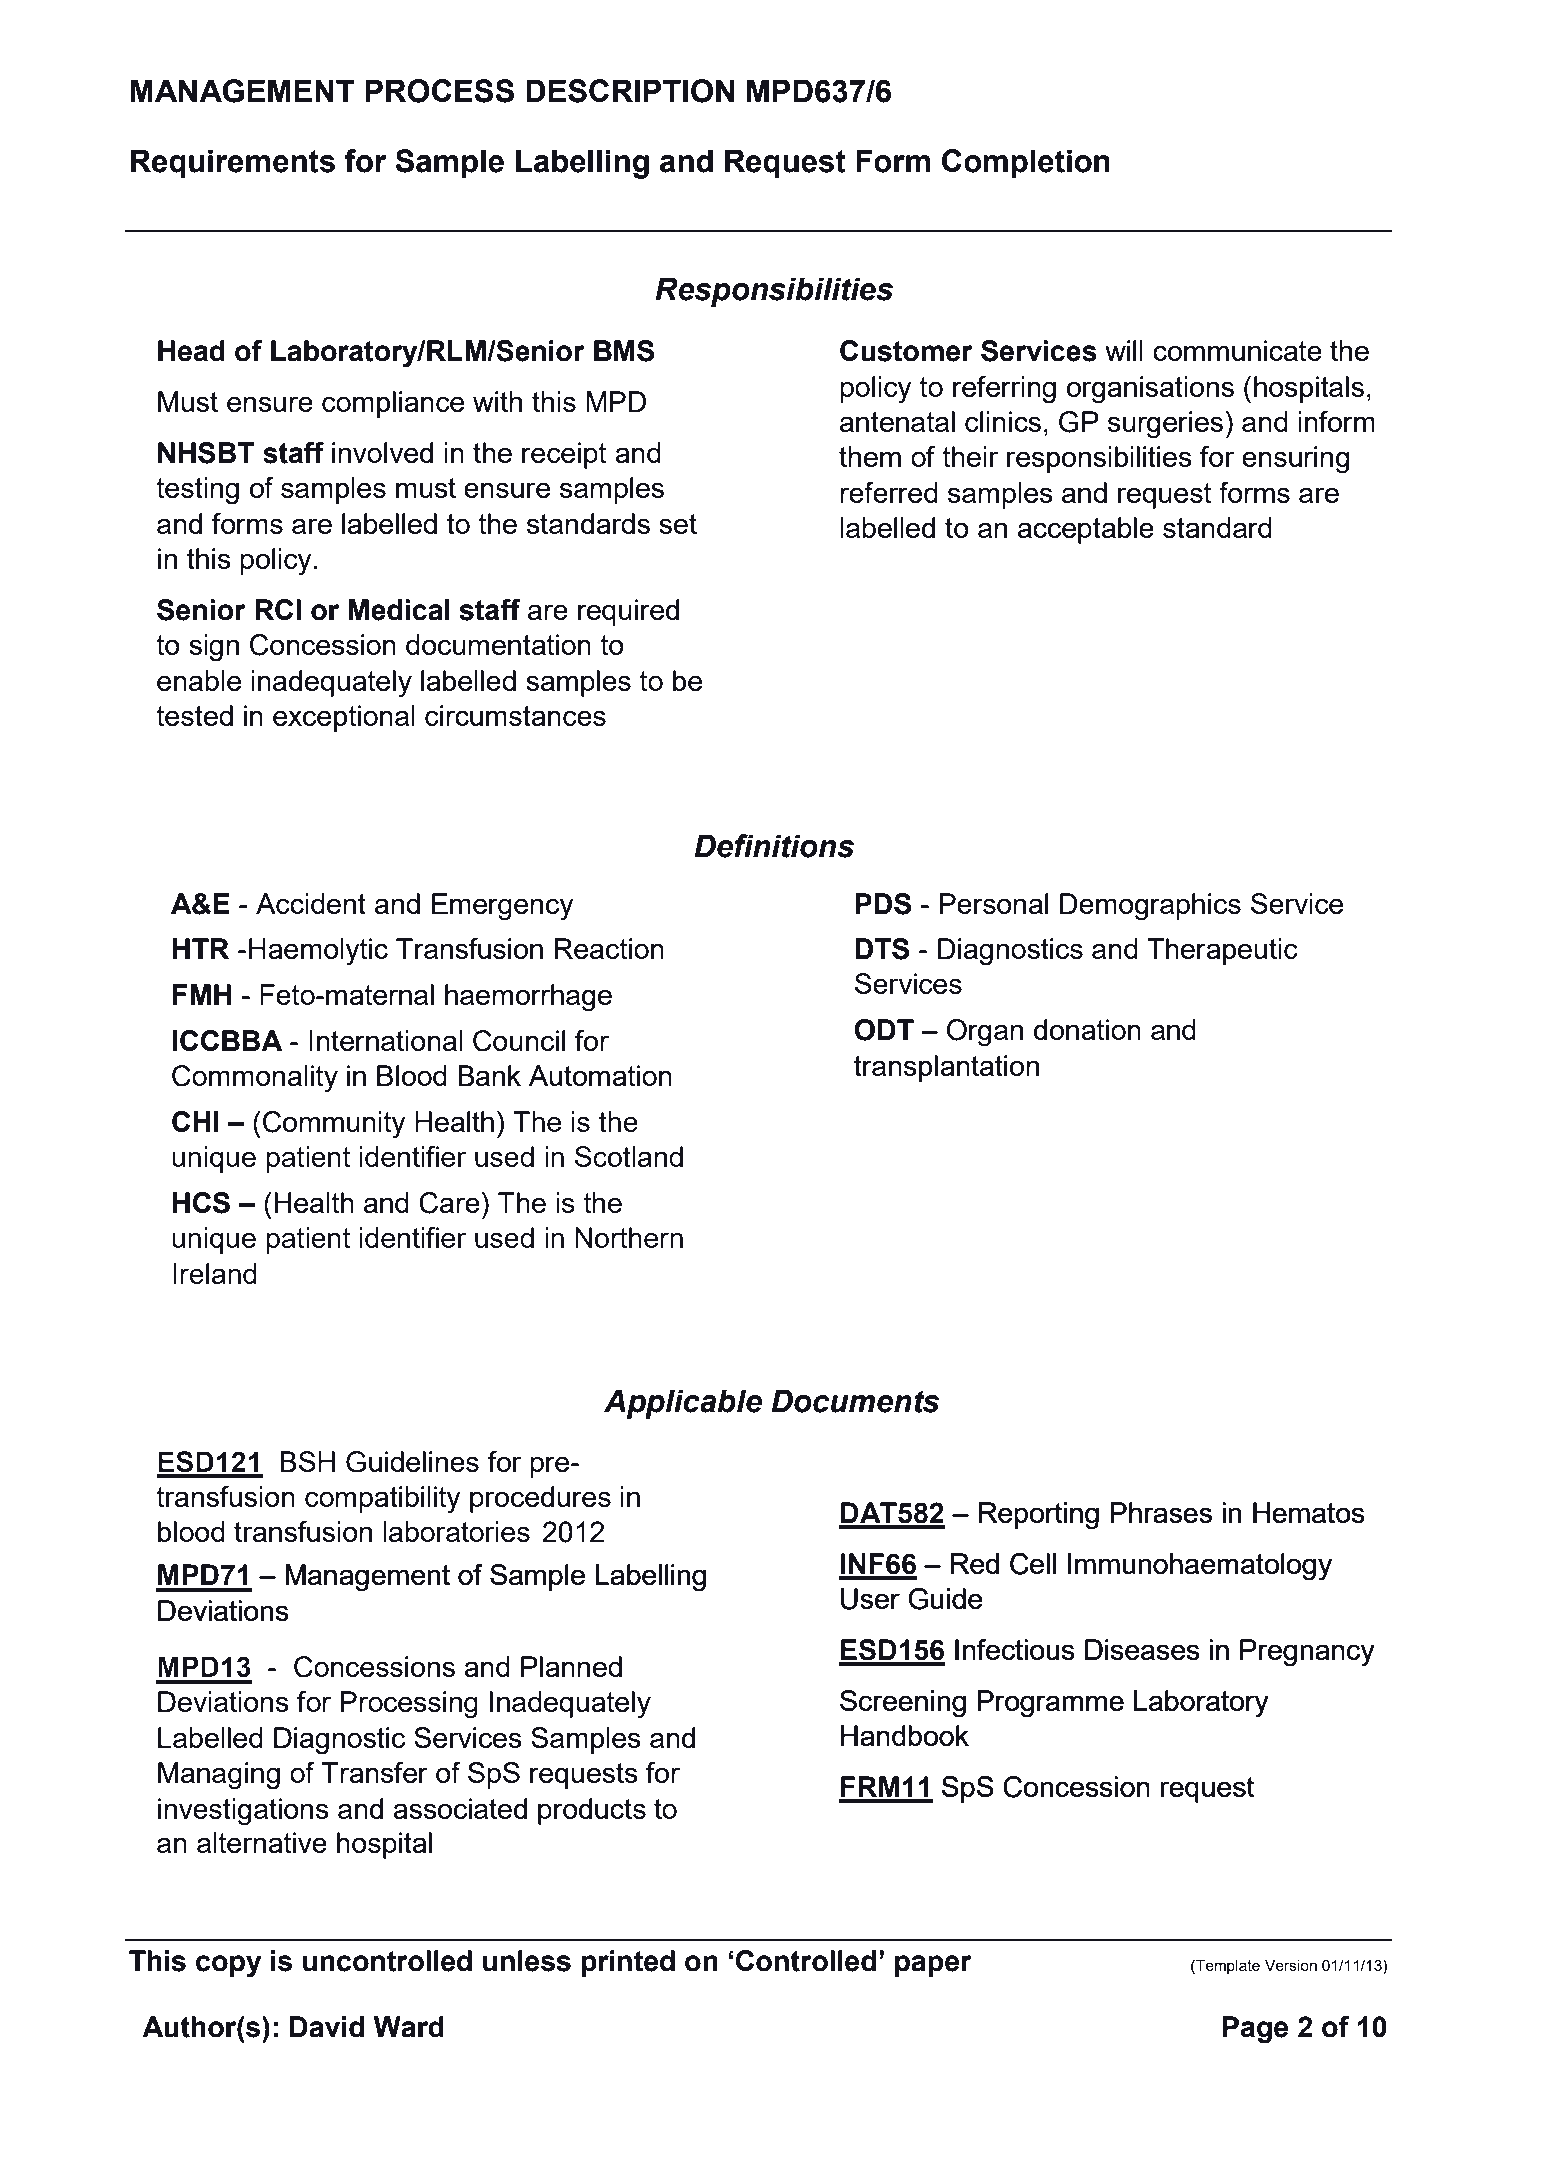 The image size is (1542, 2181). What do you see at coordinates (884, 1030) in the page?
I see `ODT` at bounding box center [884, 1030].
